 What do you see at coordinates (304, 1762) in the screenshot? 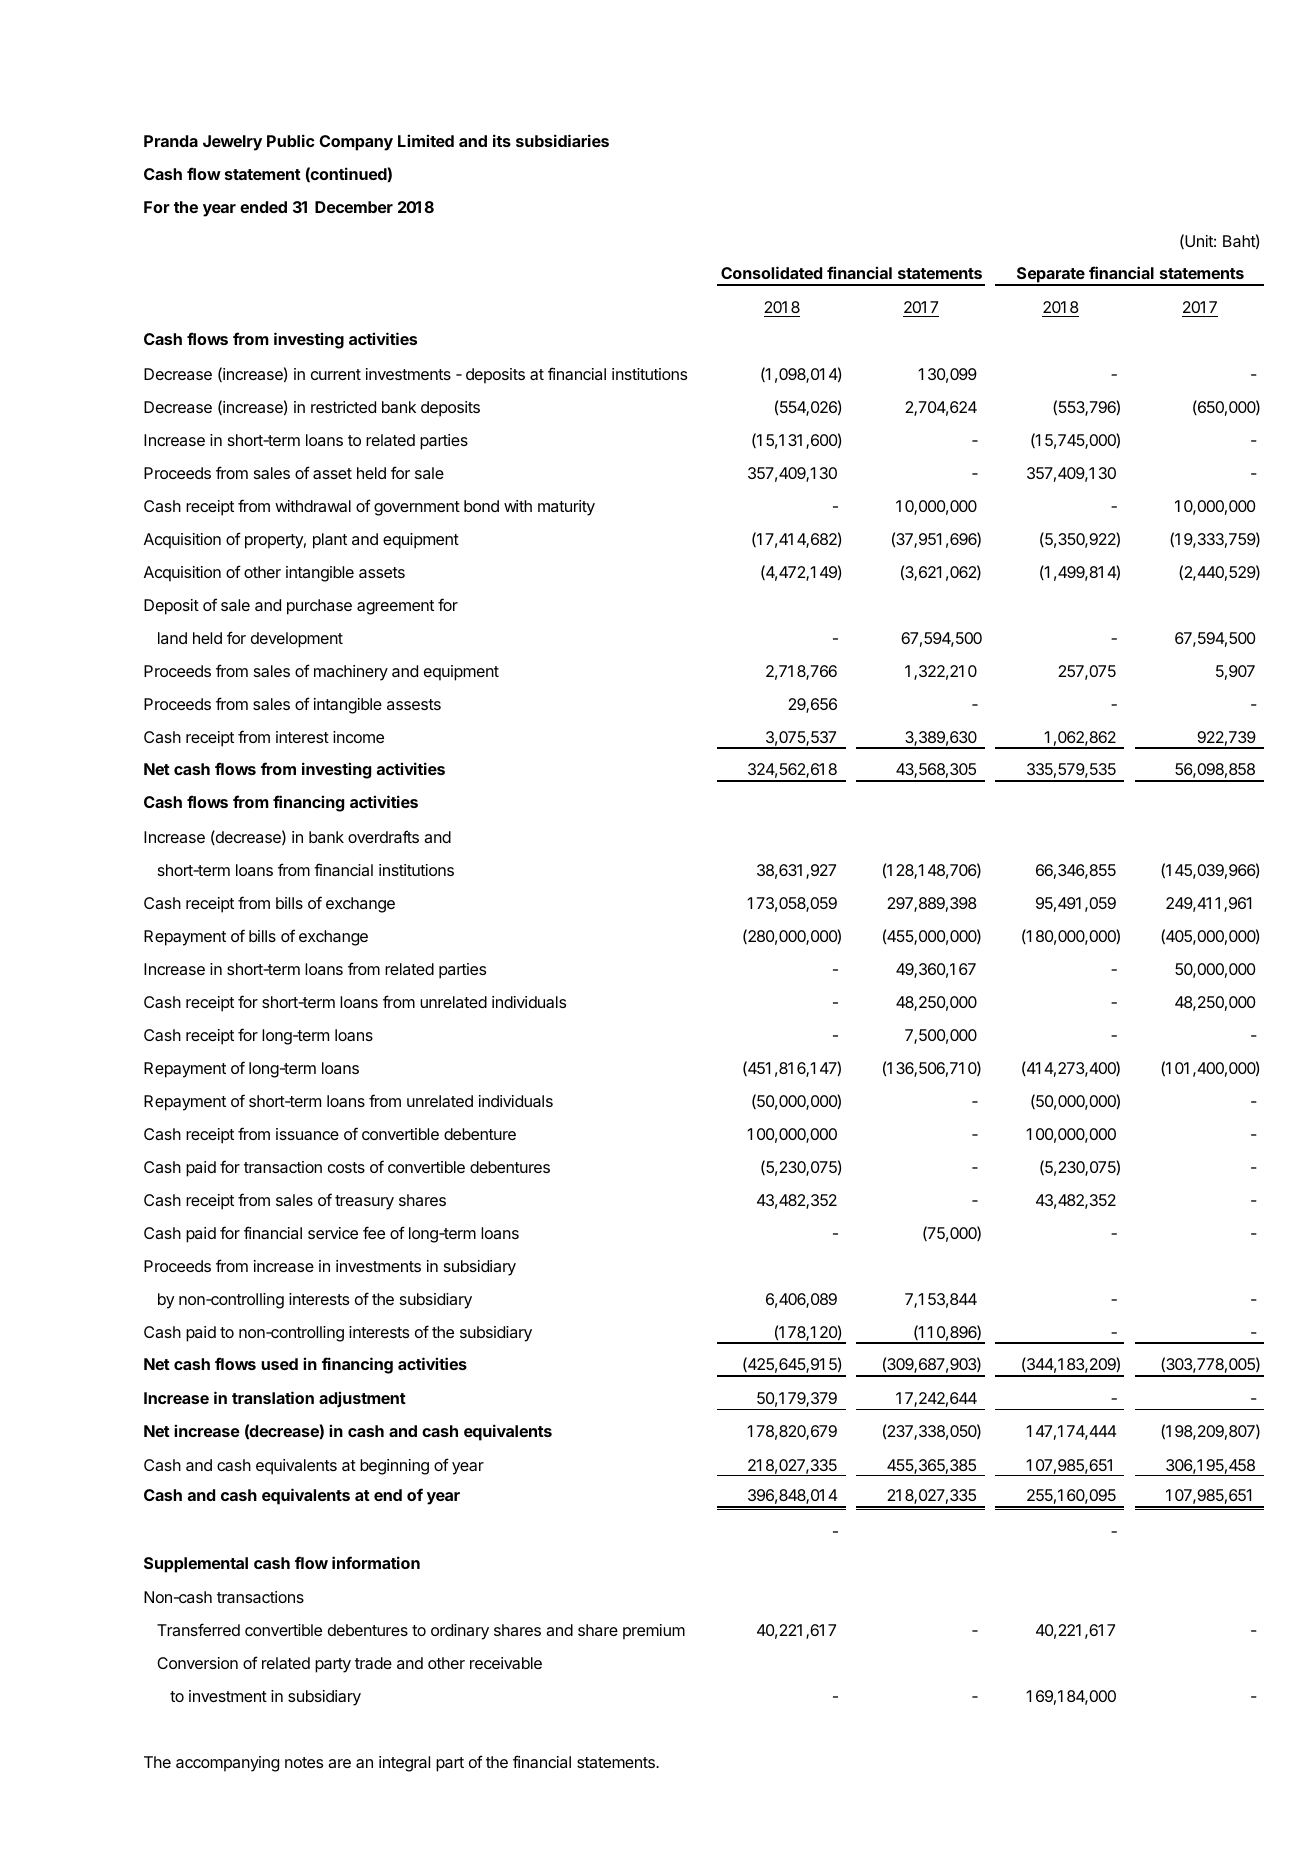
I see `notes` at bounding box center [304, 1762].
